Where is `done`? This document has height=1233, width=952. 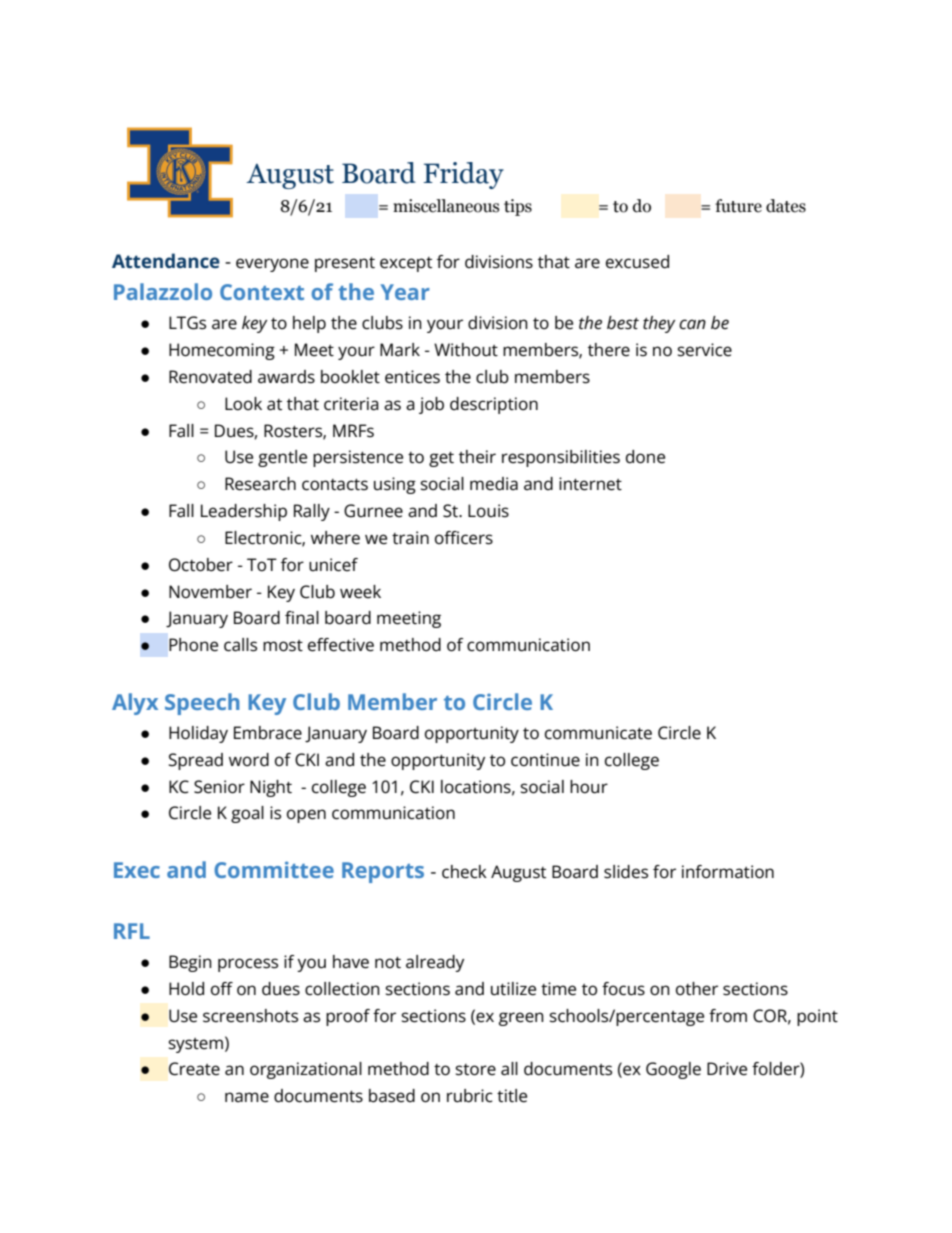 done is located at coordinates (645, 457).
